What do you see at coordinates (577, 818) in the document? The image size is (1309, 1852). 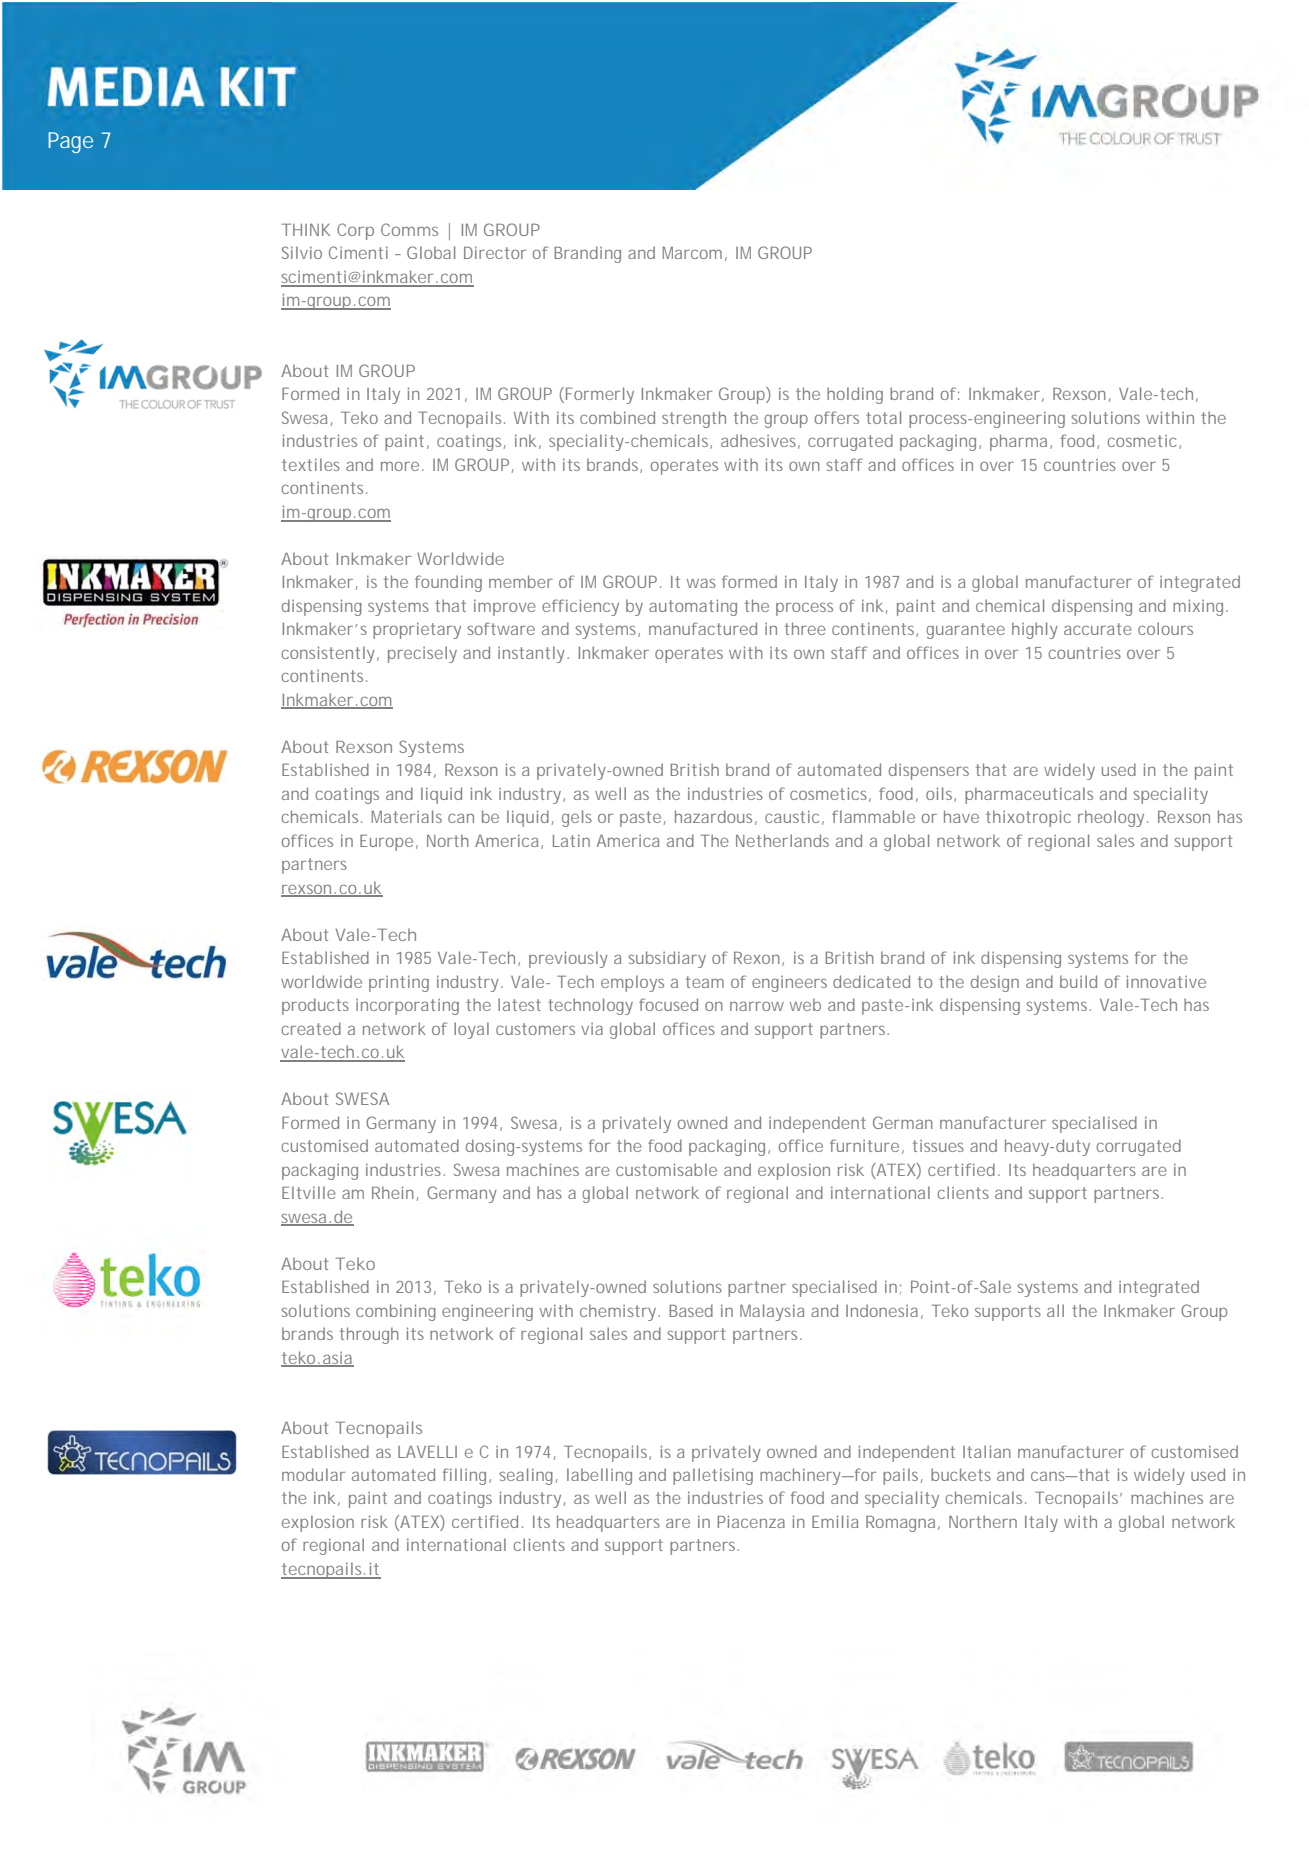 I see `gels` at bounding box center [577, 818].
